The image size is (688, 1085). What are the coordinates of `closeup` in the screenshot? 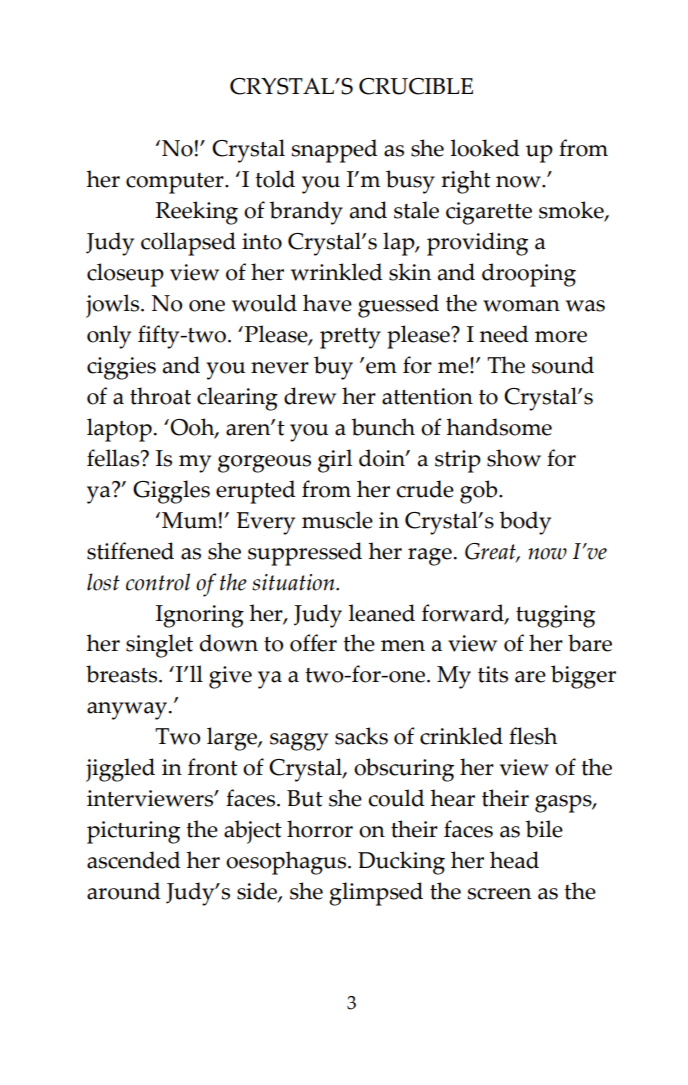 It's located at (125, 275).
